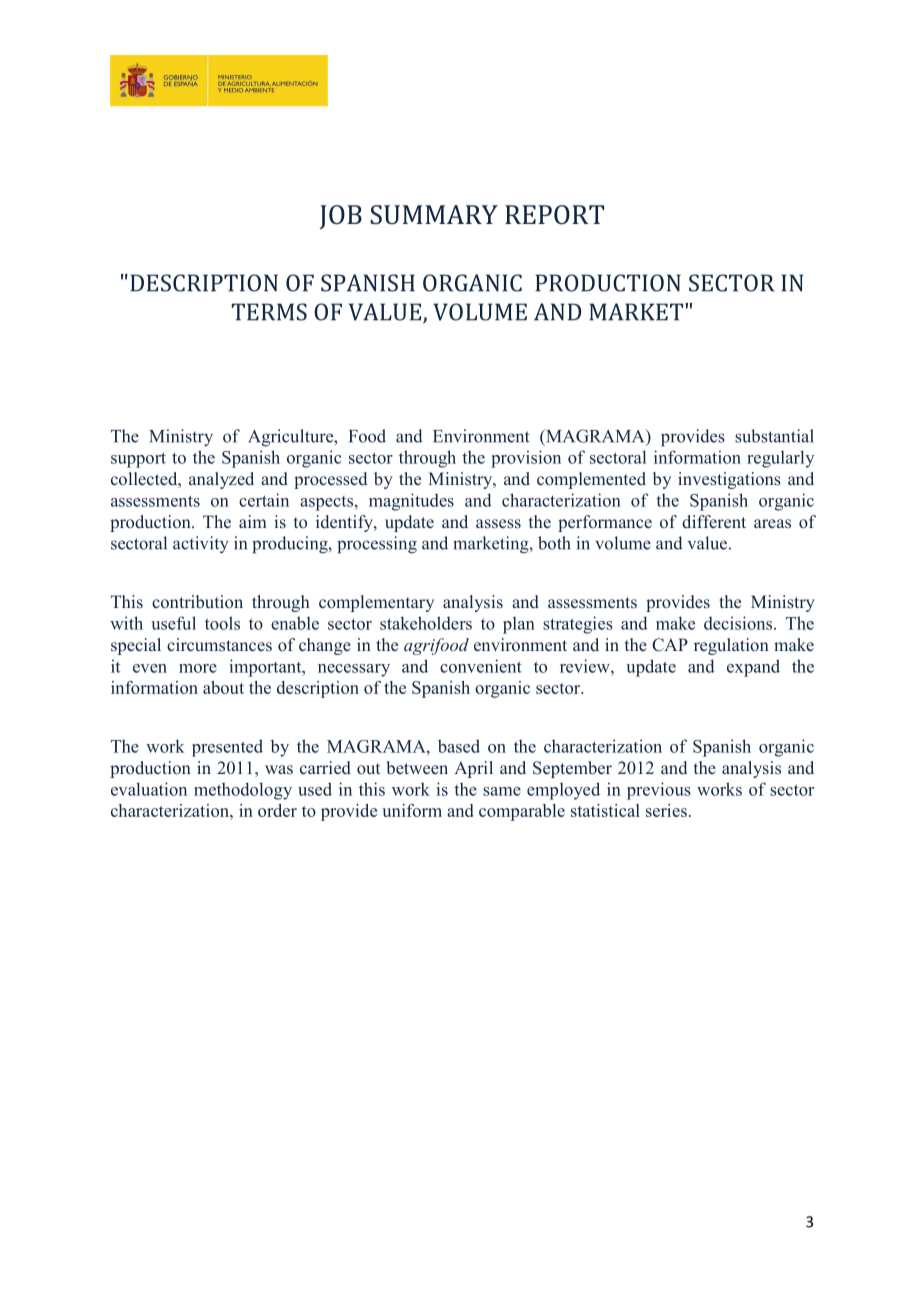 This page has width=924, height=1308. I want to click on JOB, so click(341, 217).
